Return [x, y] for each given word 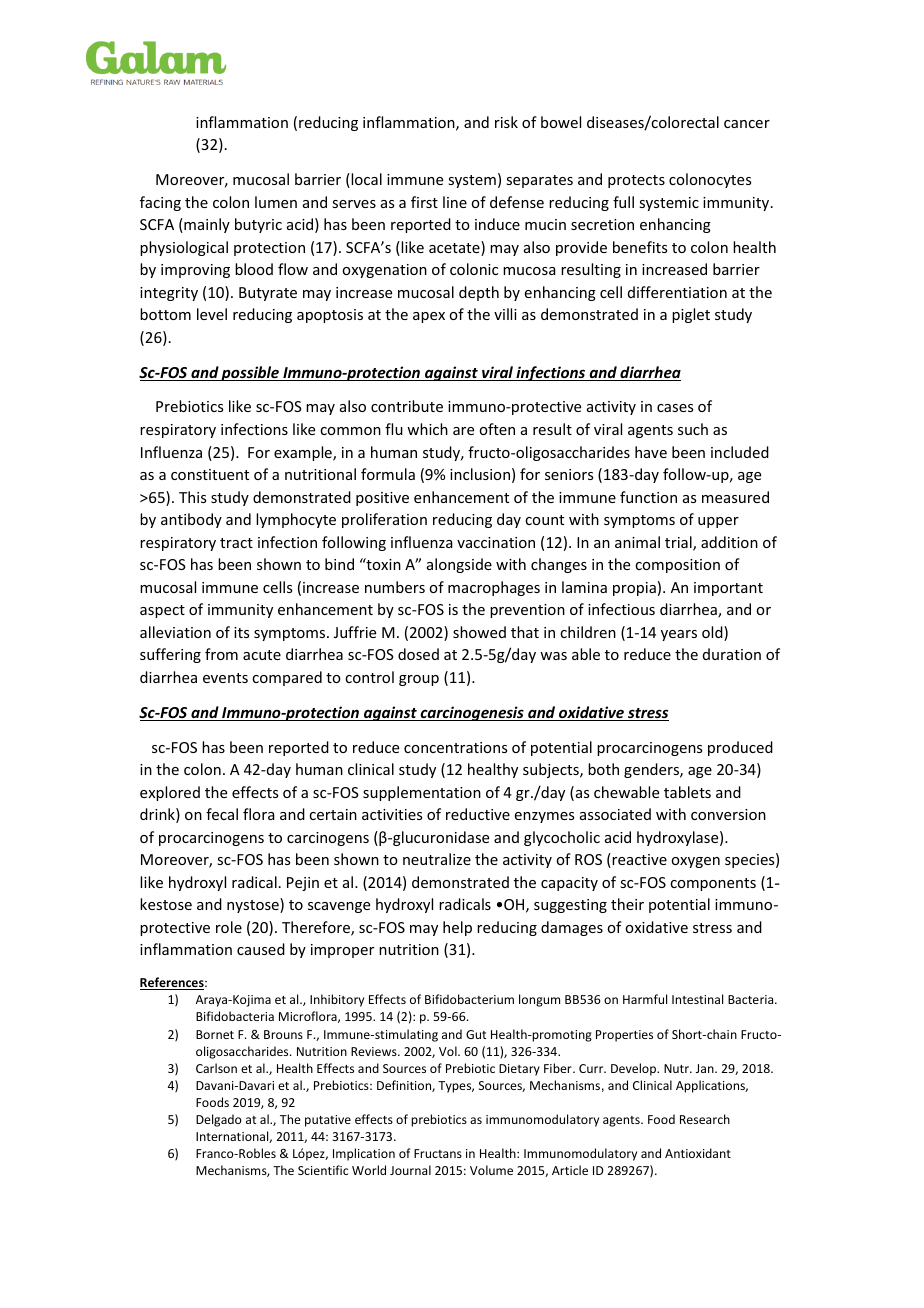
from [221, 654]
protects [636, 181]
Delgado [219, 1120]
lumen [276, 202]
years [679, 635]
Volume [491, 1170]
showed [479, 632]
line [455, 202]
